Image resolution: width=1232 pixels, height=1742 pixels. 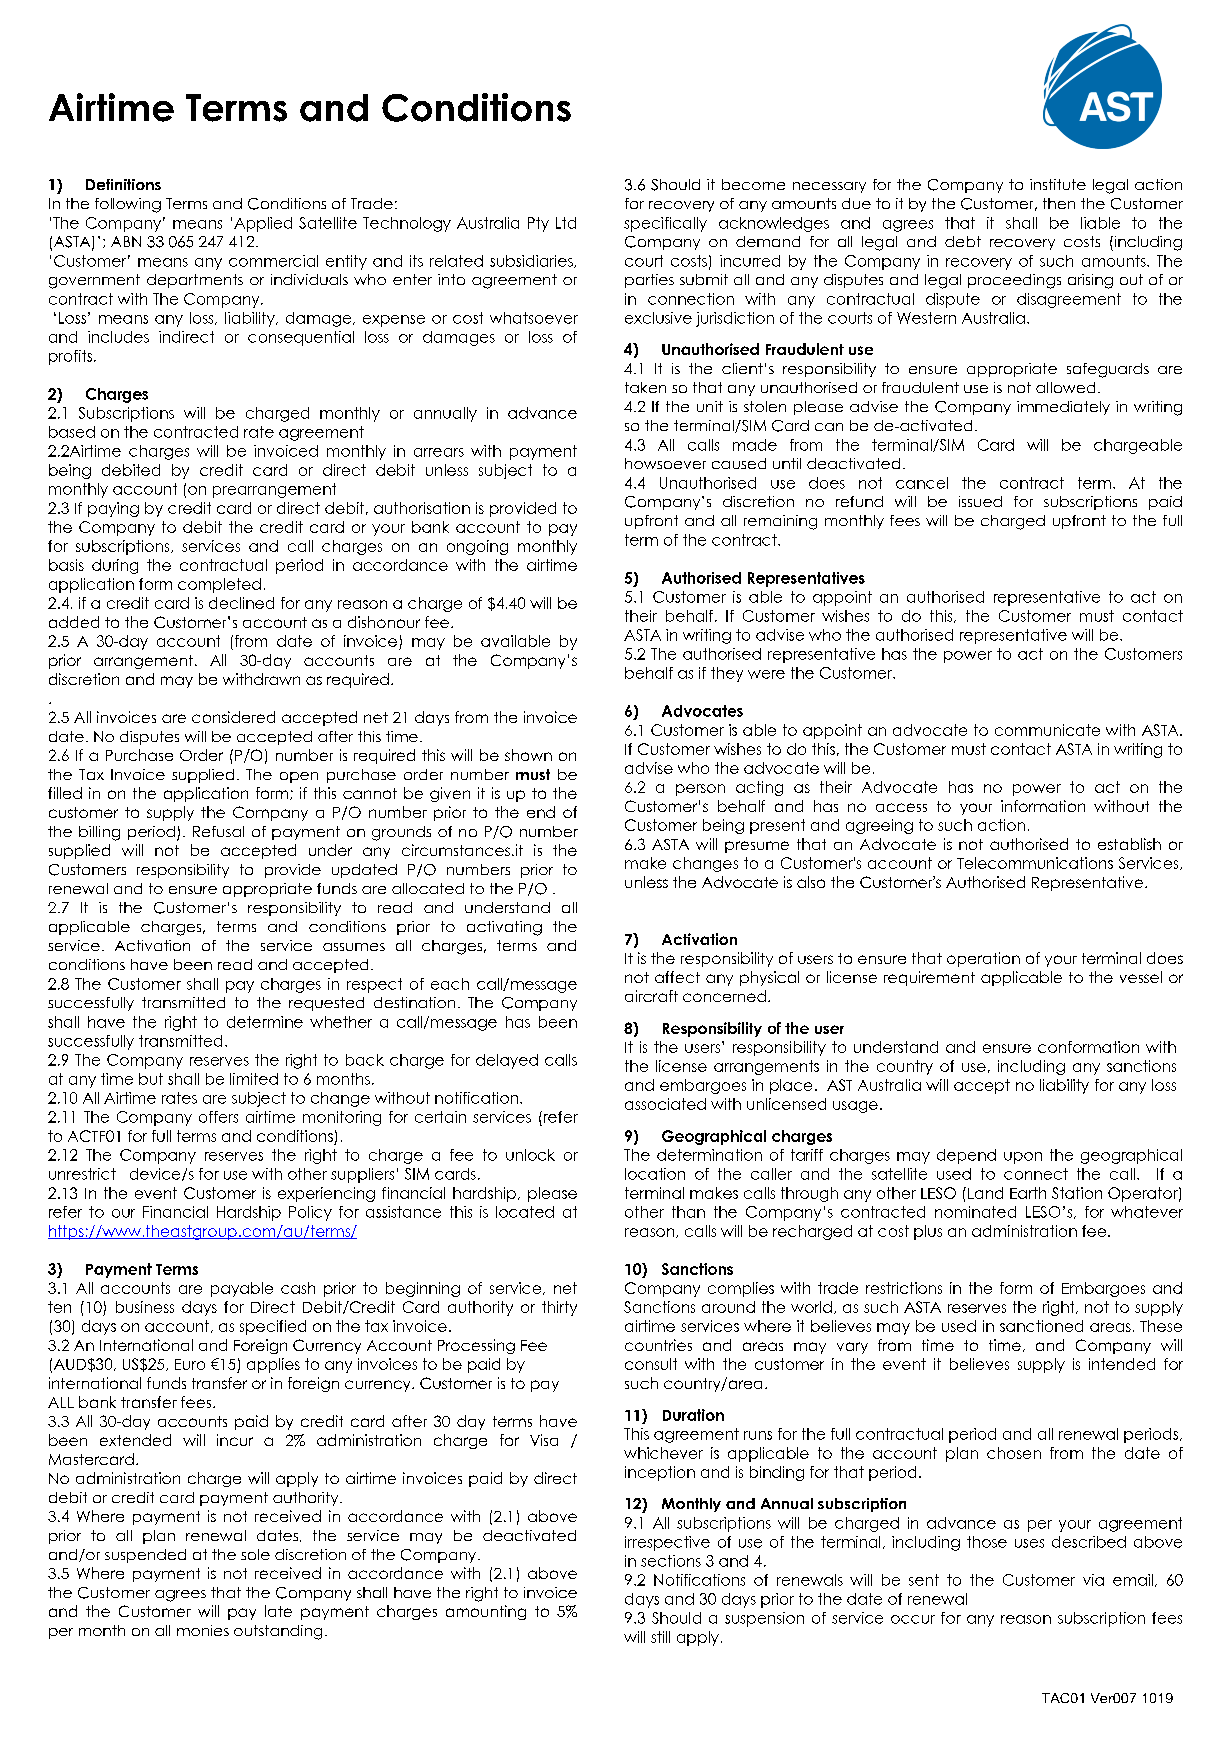 What do you see at coordinates (1059, 203) in the screenshot?
I see `then` at bounding box center [1059, 203].
